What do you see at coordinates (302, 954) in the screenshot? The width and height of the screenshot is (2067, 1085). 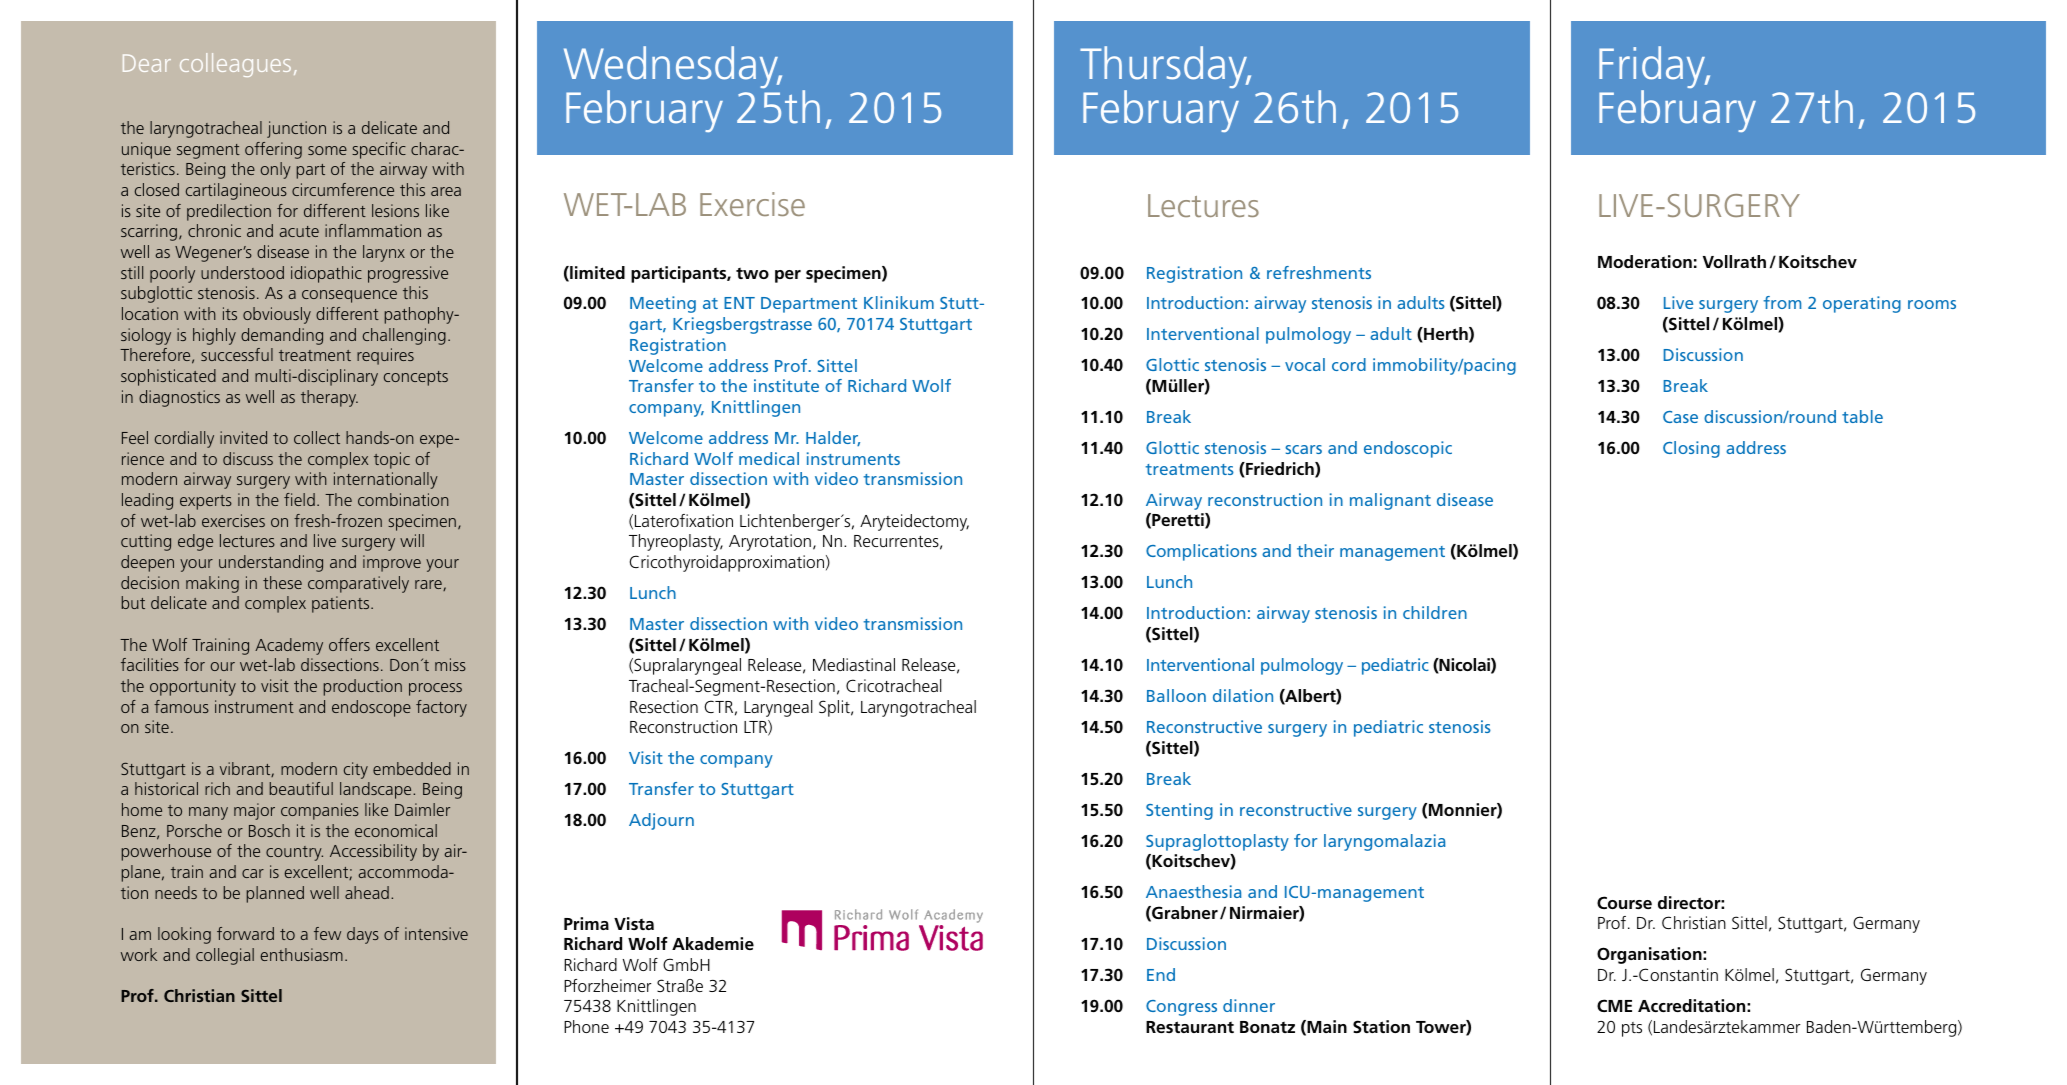 I see `enthusiasm` at bounding box center [302, 954].
